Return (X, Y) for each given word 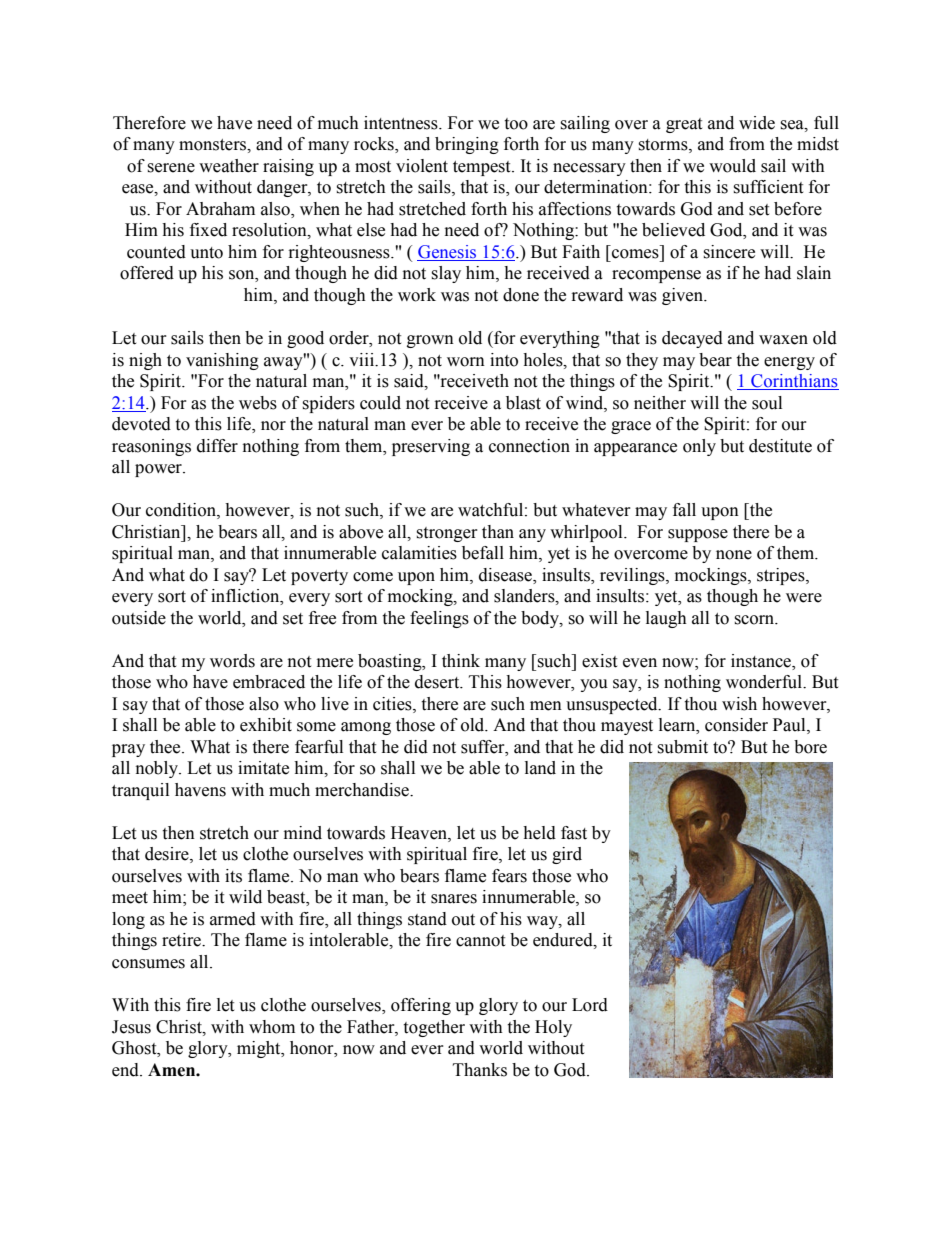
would (732, 166)
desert (438, 682)
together (434, 1028)
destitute (780, 446)
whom (272, 1027)
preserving (431, 447)
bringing (467, 145)
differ (217, 446)
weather (229, 166)
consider (736, 725)
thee (166, 747)
